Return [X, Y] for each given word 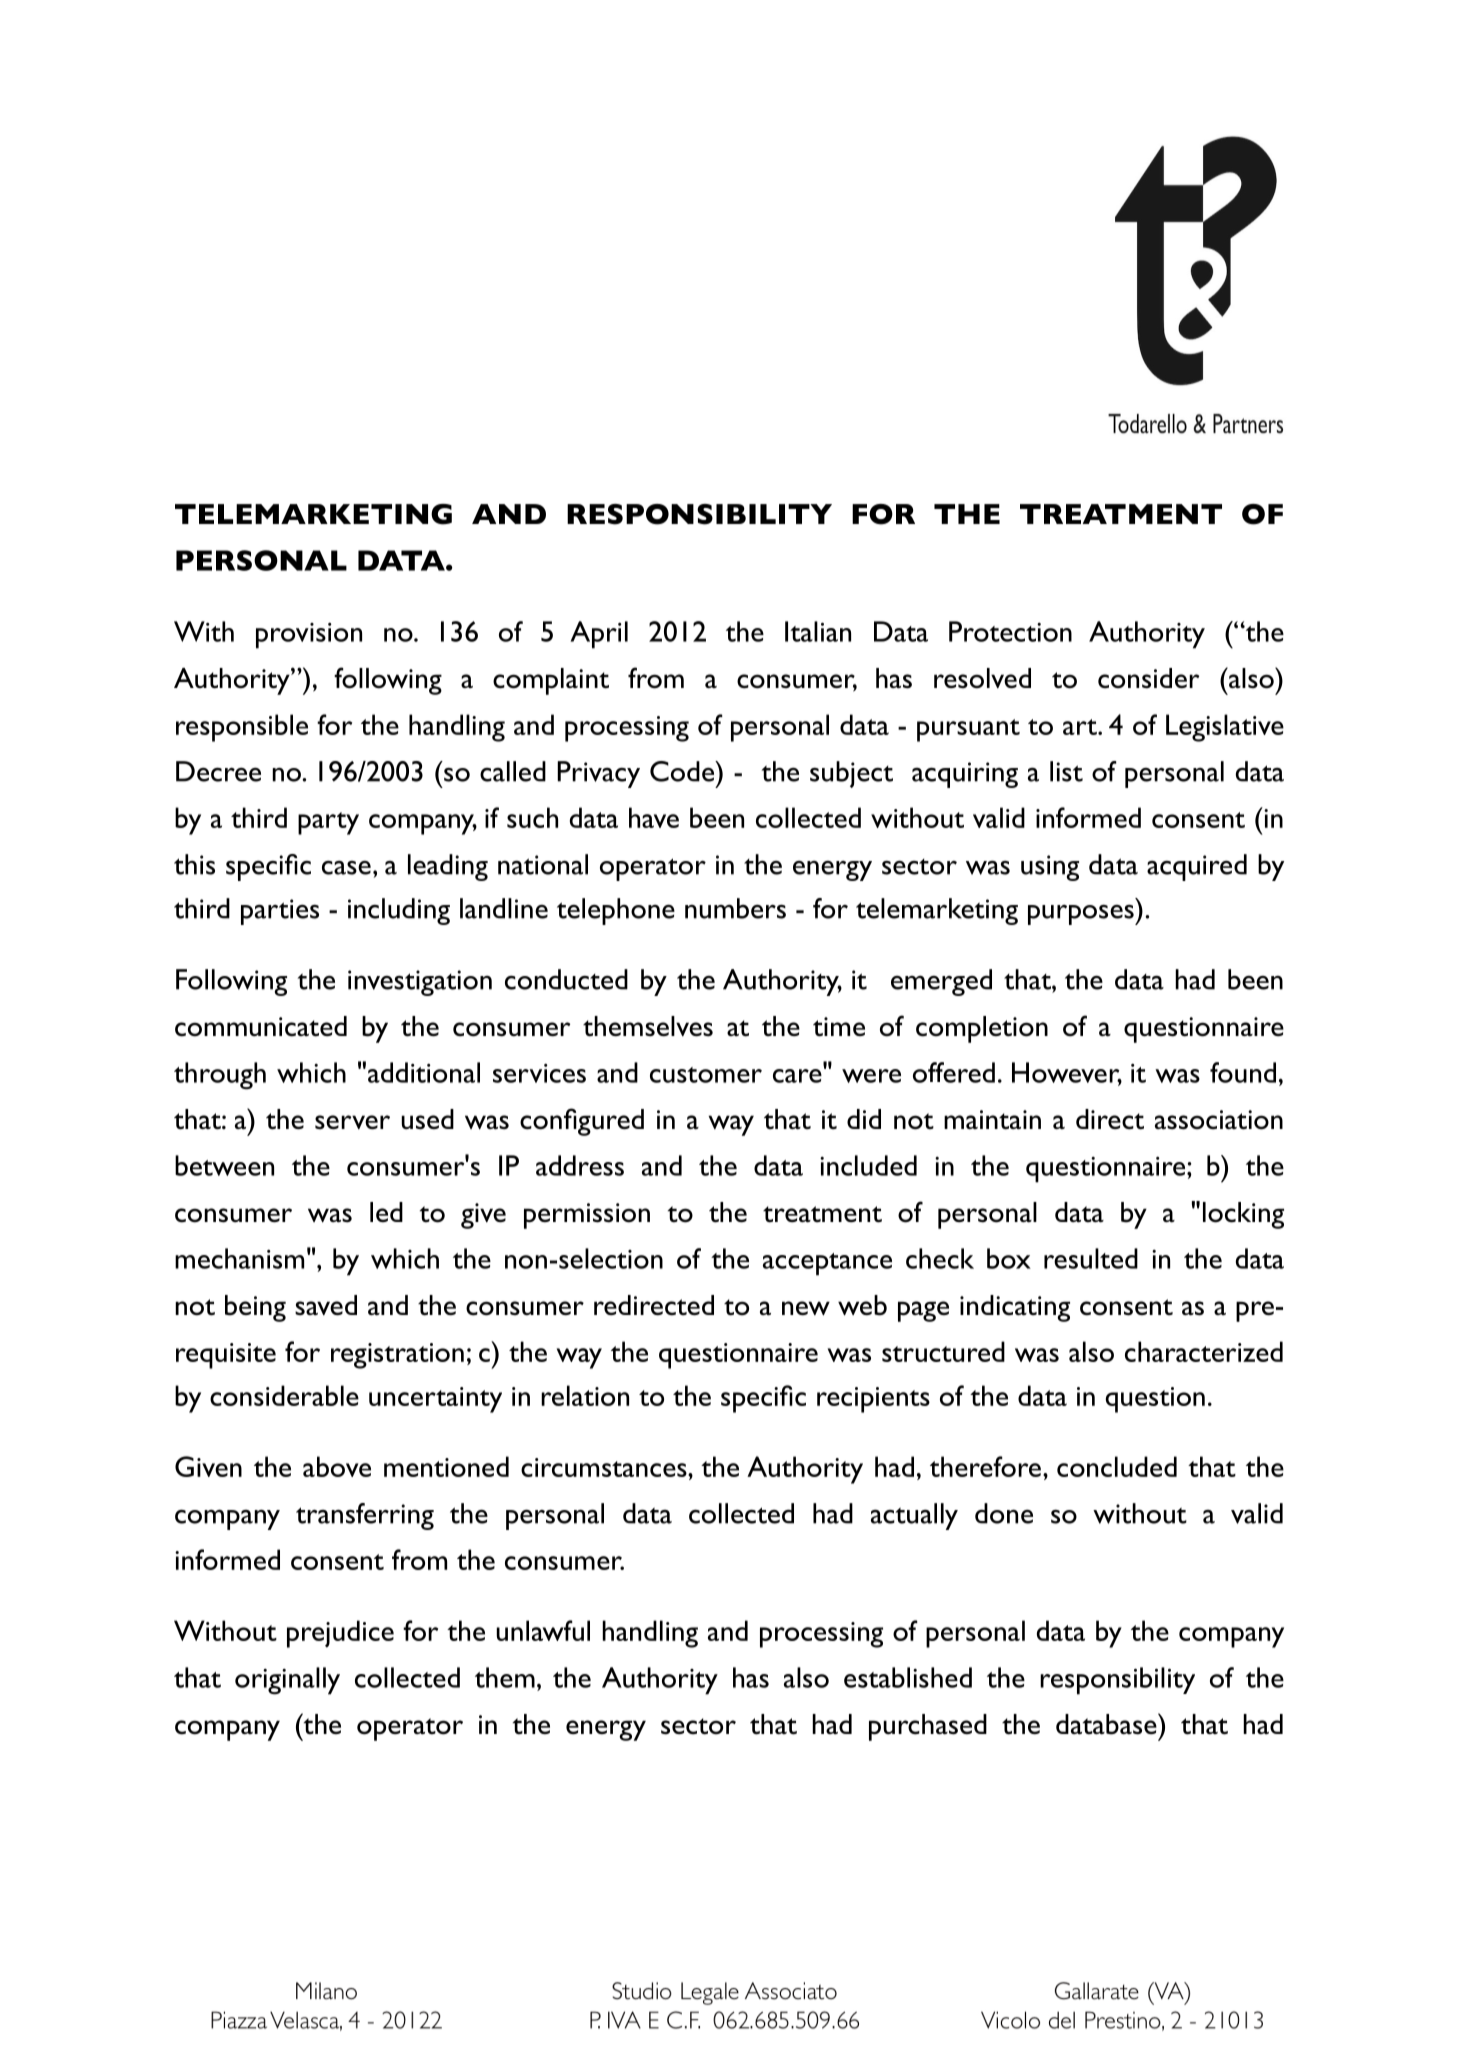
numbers [735, 908]
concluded [1117, 1466]
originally [287, 1681]
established [908, 1677]
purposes [1082, 915]
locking [1243, 1215]
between [224, 1165]
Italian [818, 631]
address [580, 1165]
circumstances [605, 1467]
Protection [1010, 631]
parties [280, 912]
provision [309, 636]
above [337, 1466]
